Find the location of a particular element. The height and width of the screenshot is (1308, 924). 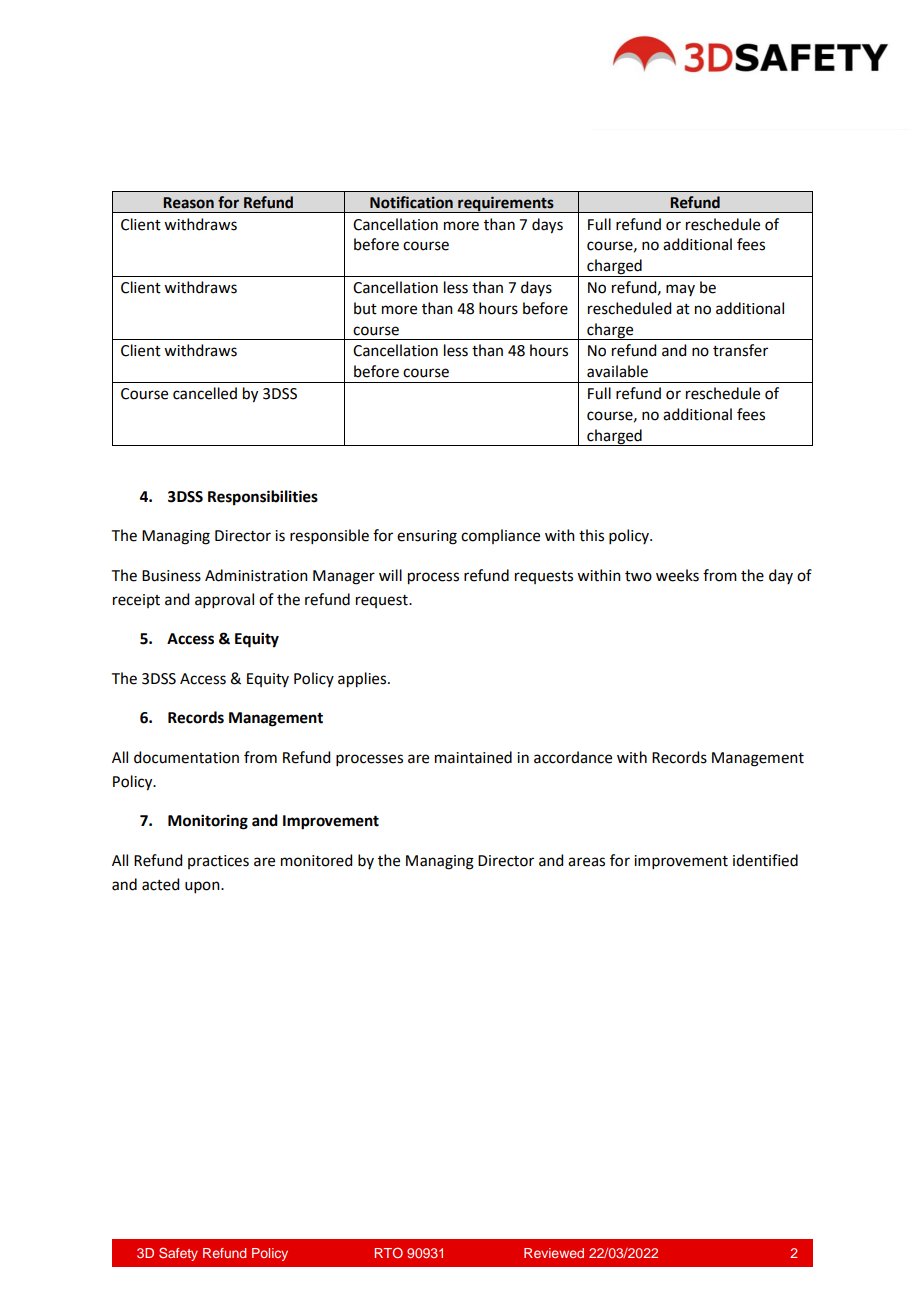

weeks is located at coordinates (677, 575).
